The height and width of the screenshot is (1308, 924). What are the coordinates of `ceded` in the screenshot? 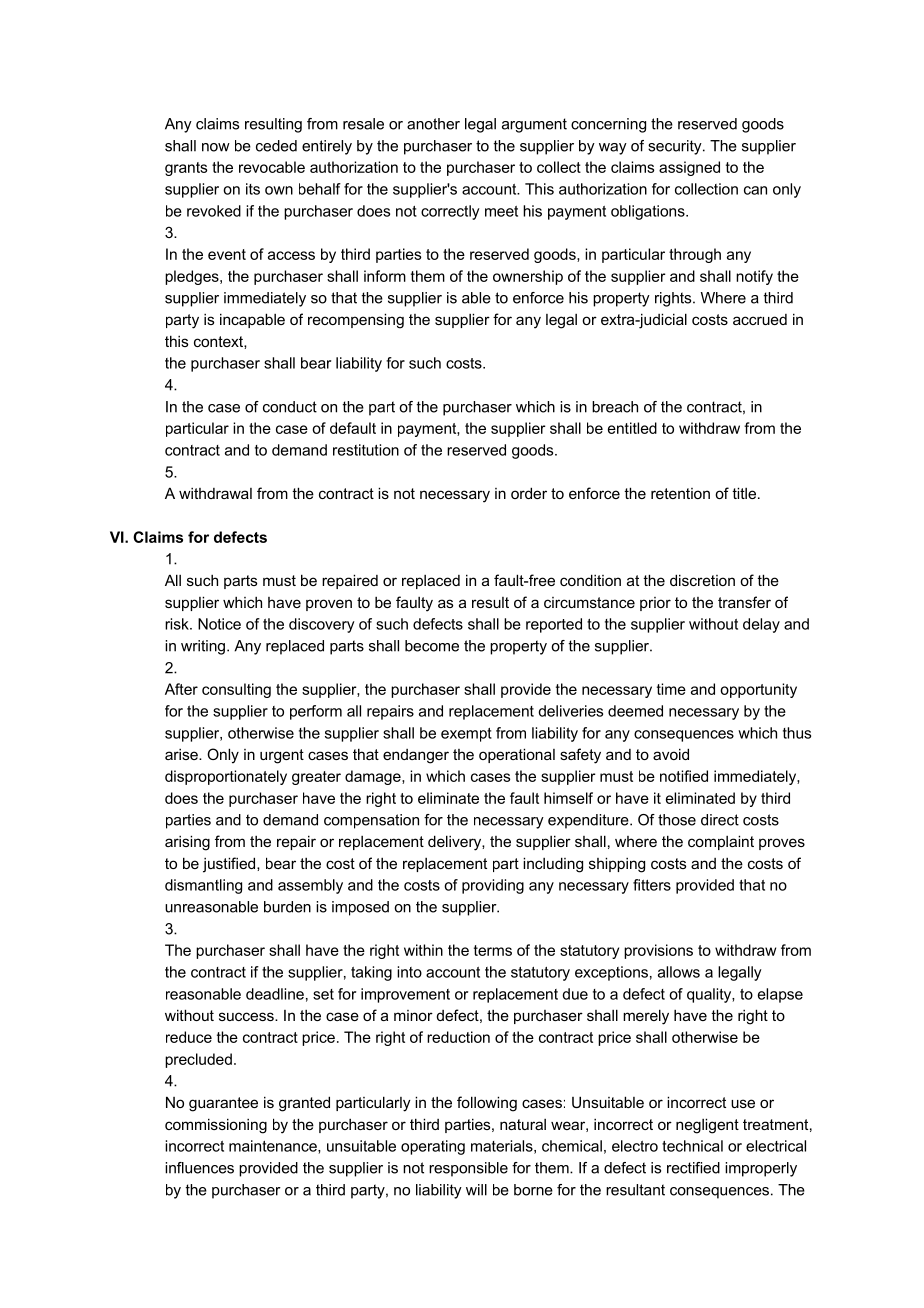 It's located at (276, 146).
